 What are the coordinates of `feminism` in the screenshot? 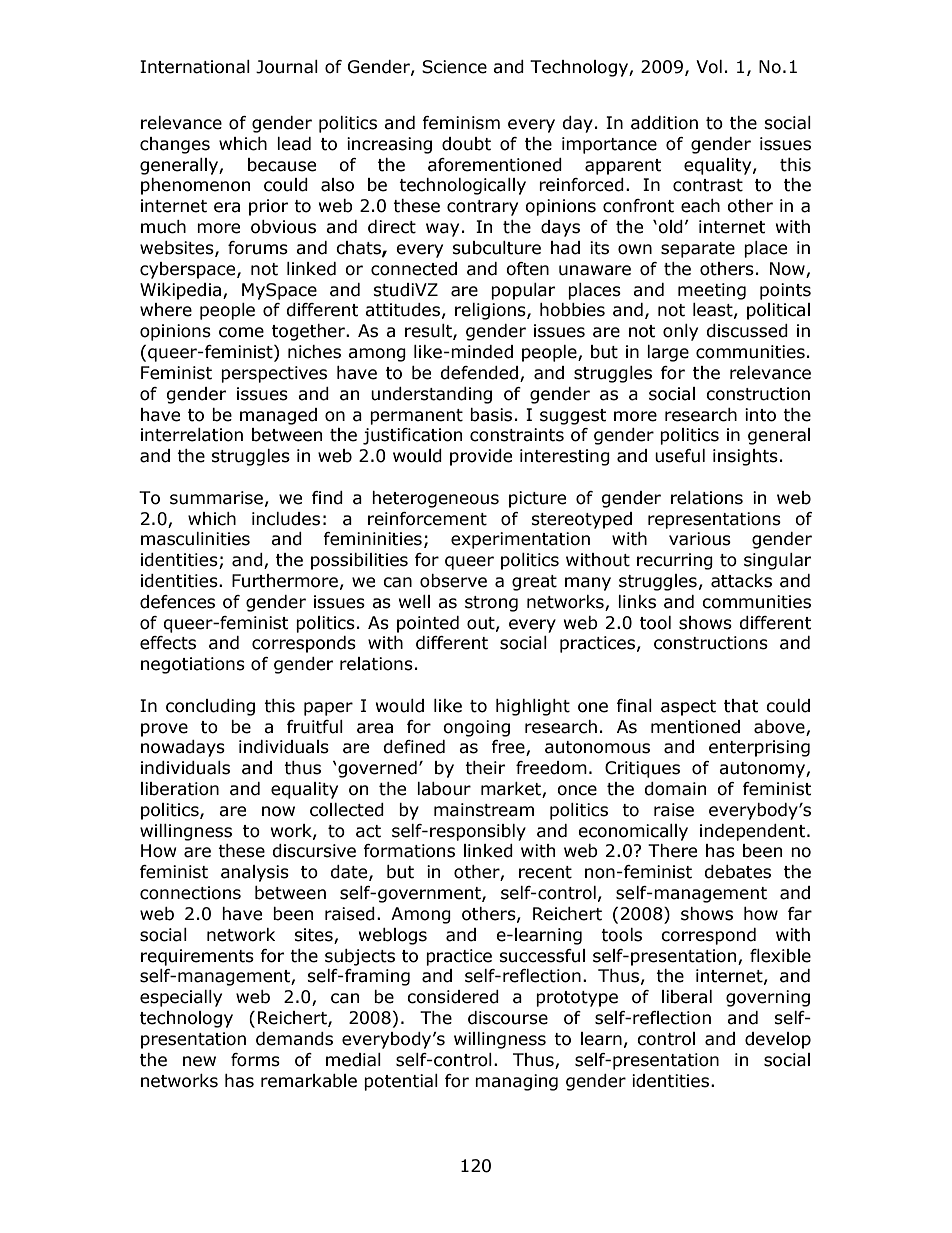 It's located at (461, 123).
